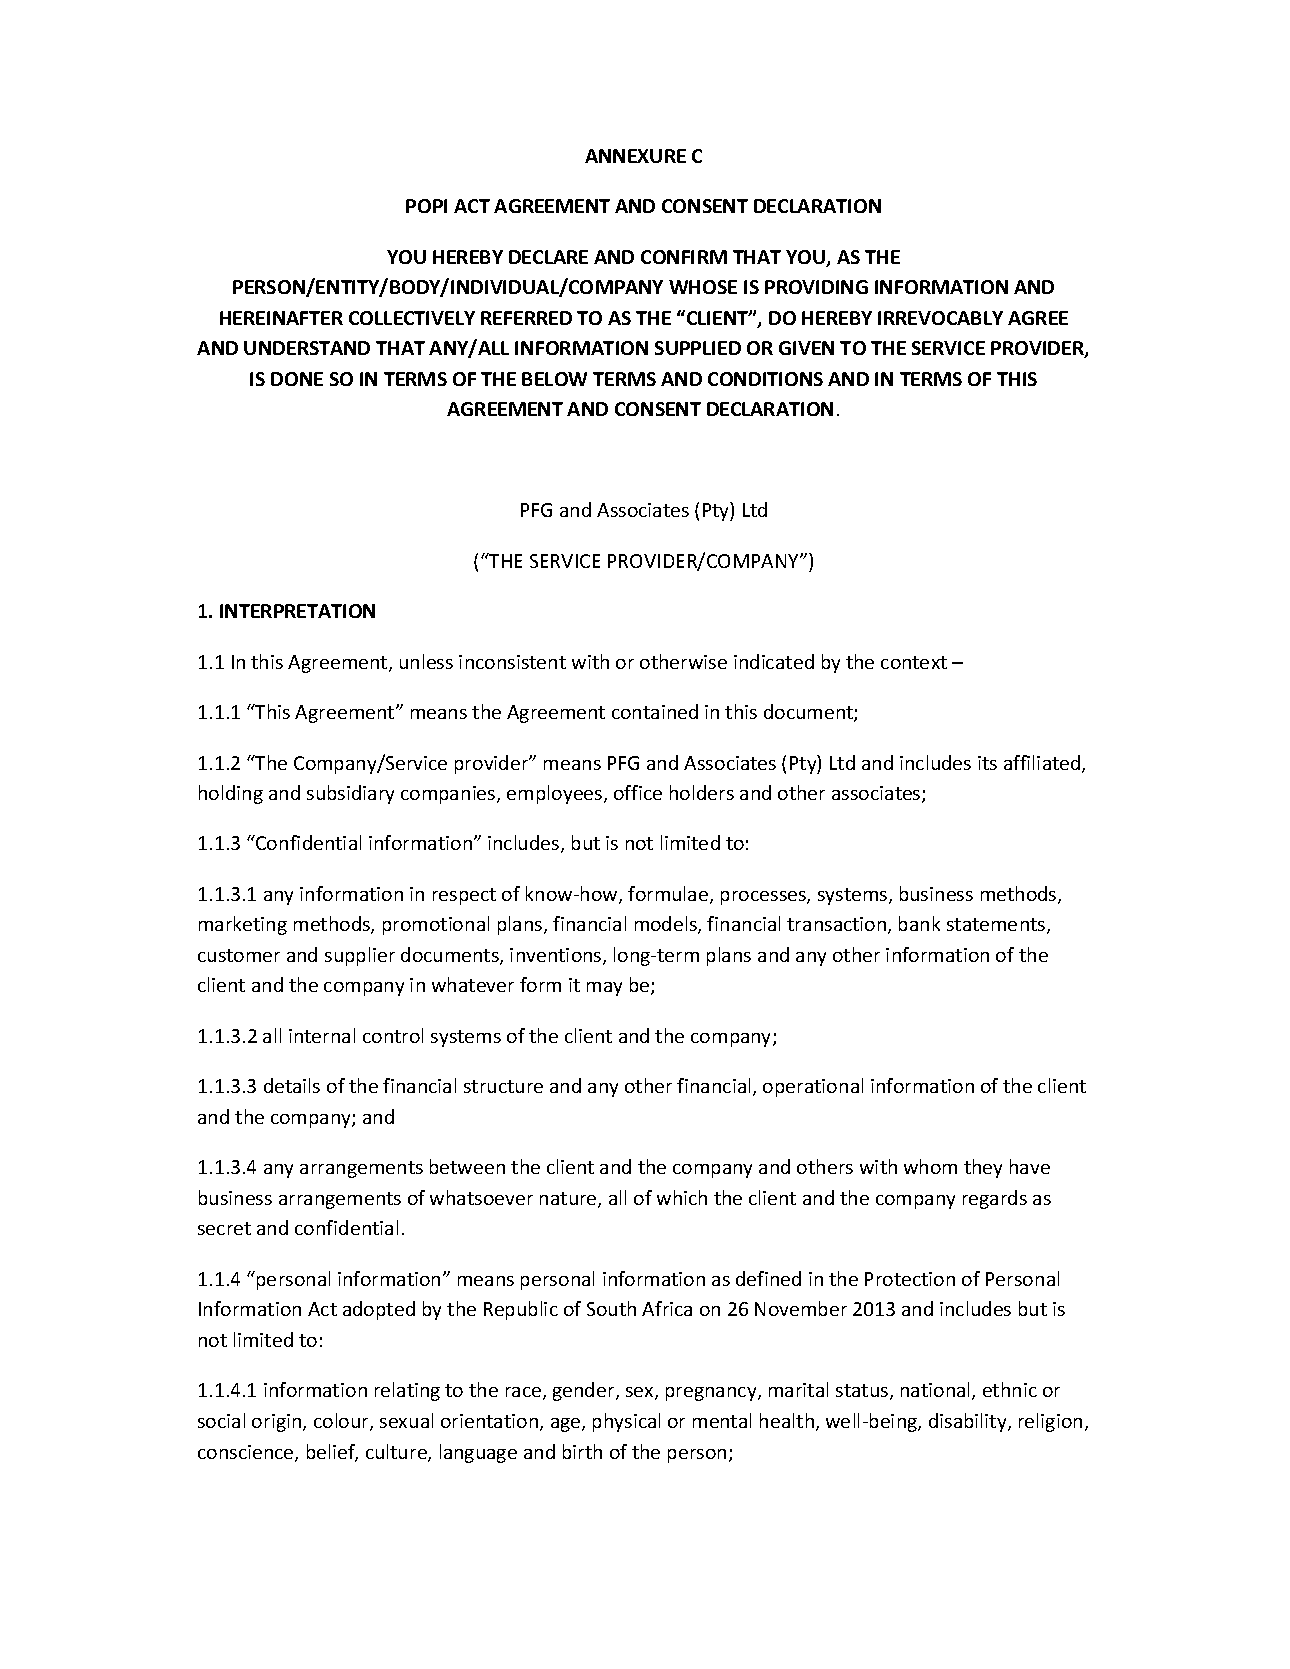 The image size is (1290, 1669). What do you see at coordinates (281, 318) in the screenshot?
I see `HEREINAFTER` at bounding box center [281, 318].
